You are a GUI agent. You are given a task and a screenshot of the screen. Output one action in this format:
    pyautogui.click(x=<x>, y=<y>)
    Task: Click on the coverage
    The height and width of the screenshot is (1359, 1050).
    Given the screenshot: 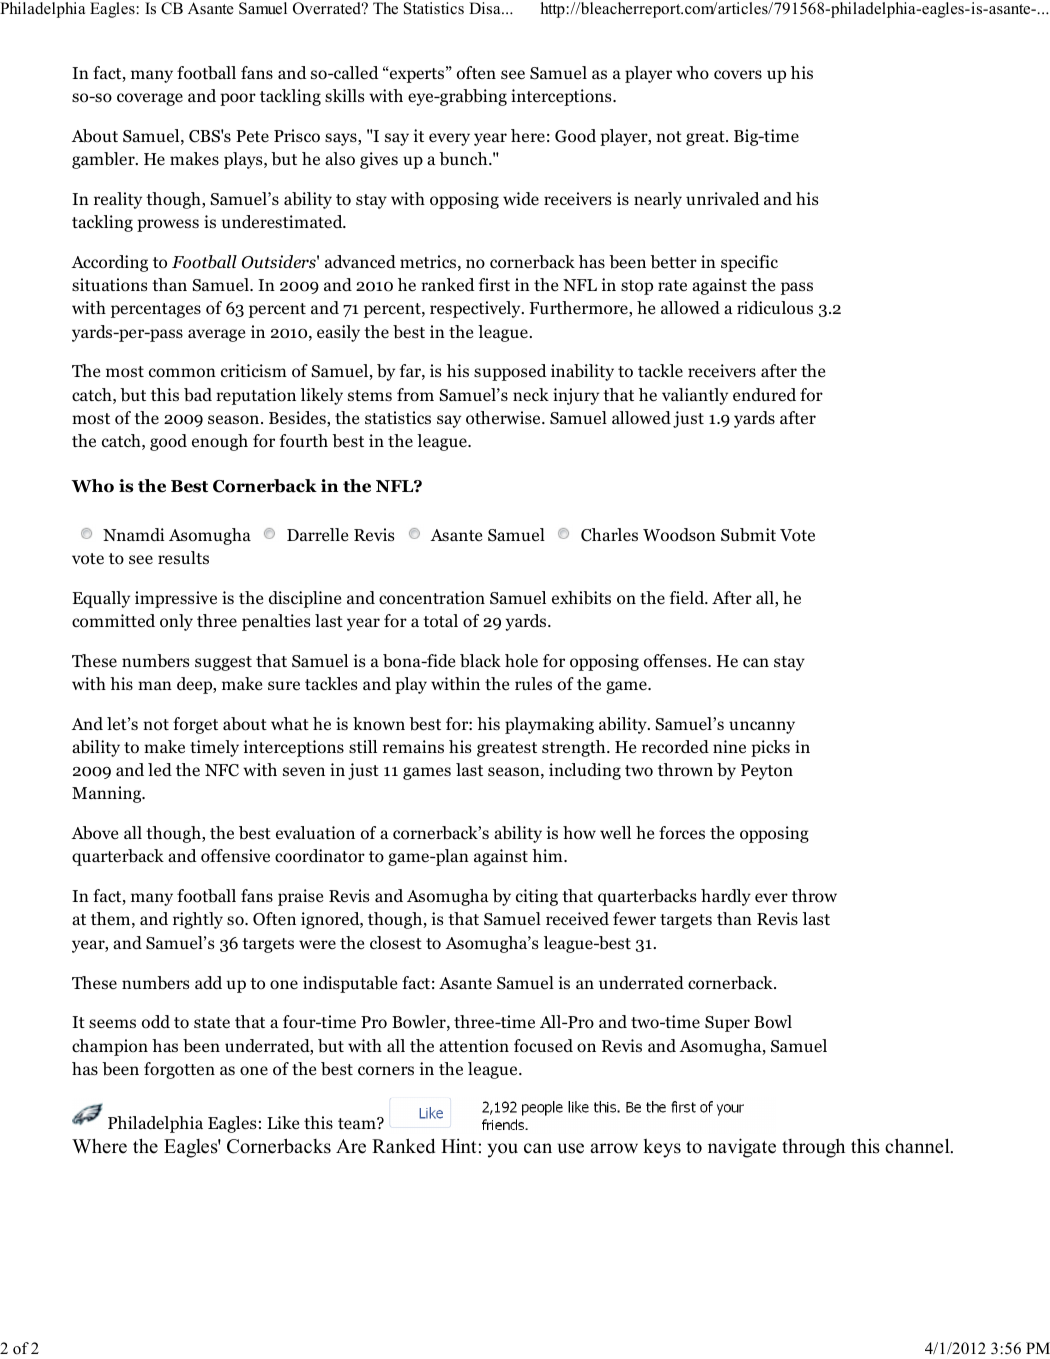 What is the action you would take?
    pyautogui.click(x=150, y=99)
